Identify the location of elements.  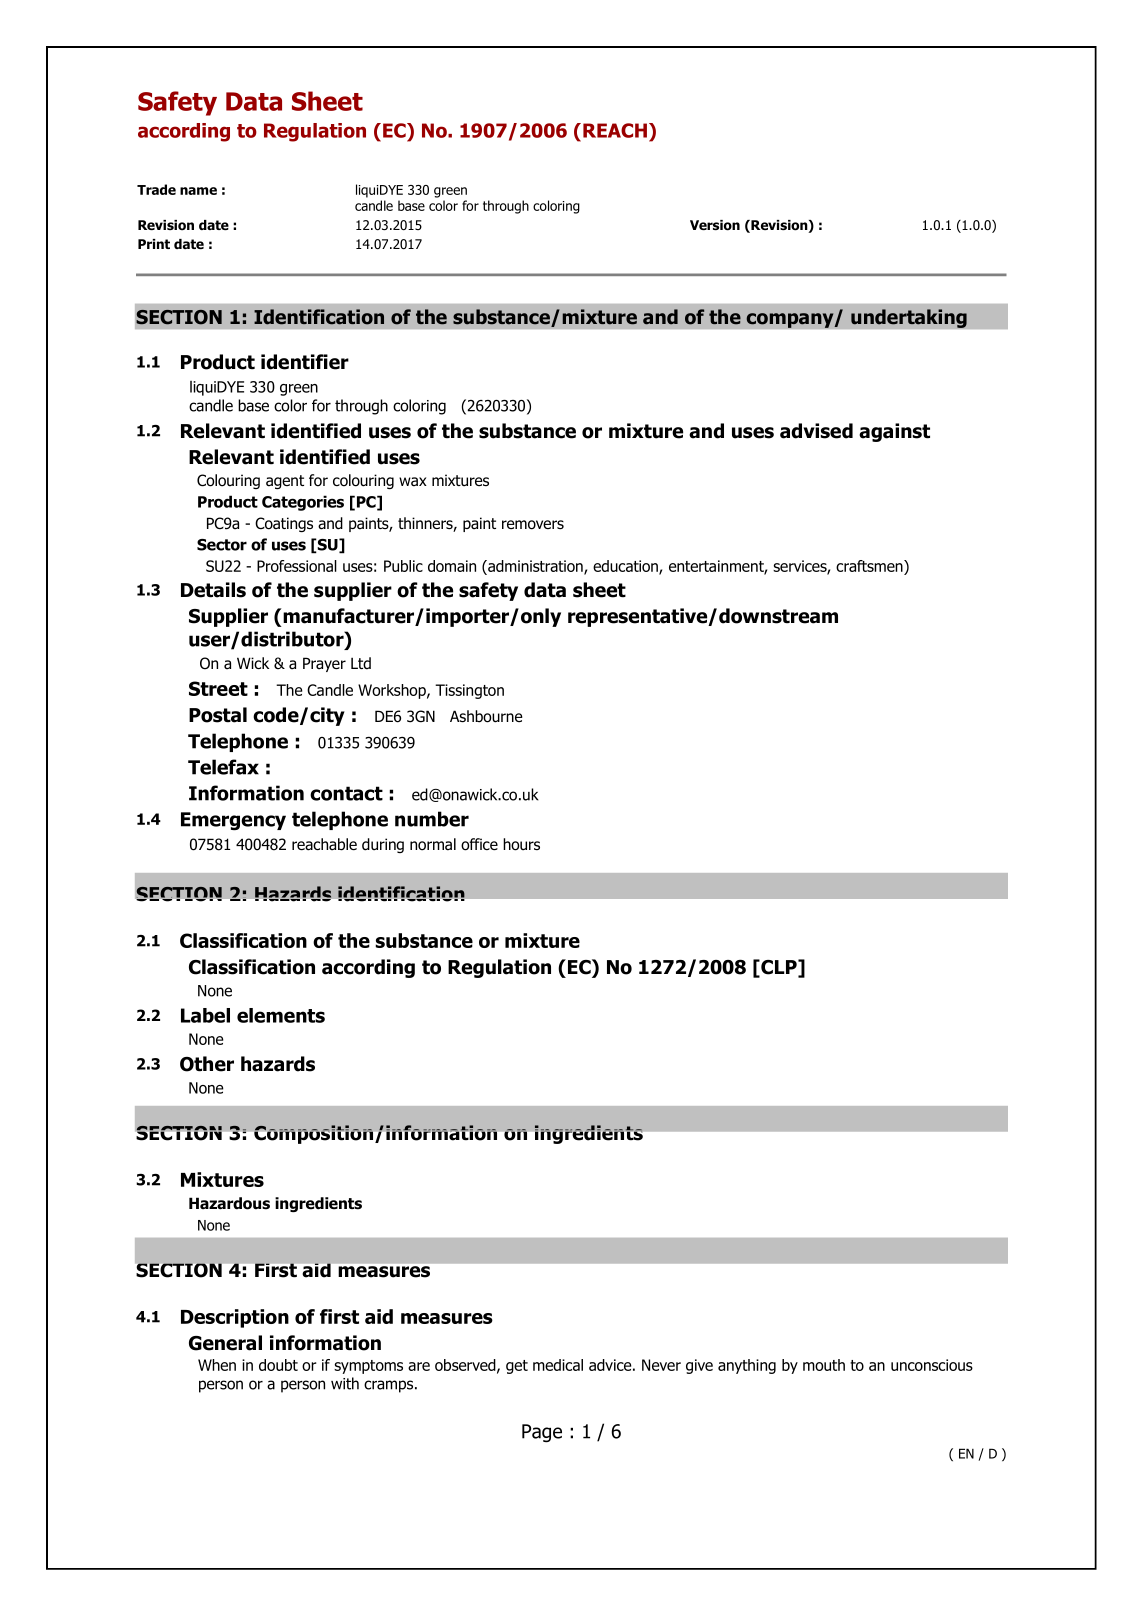
(281, 1015).
